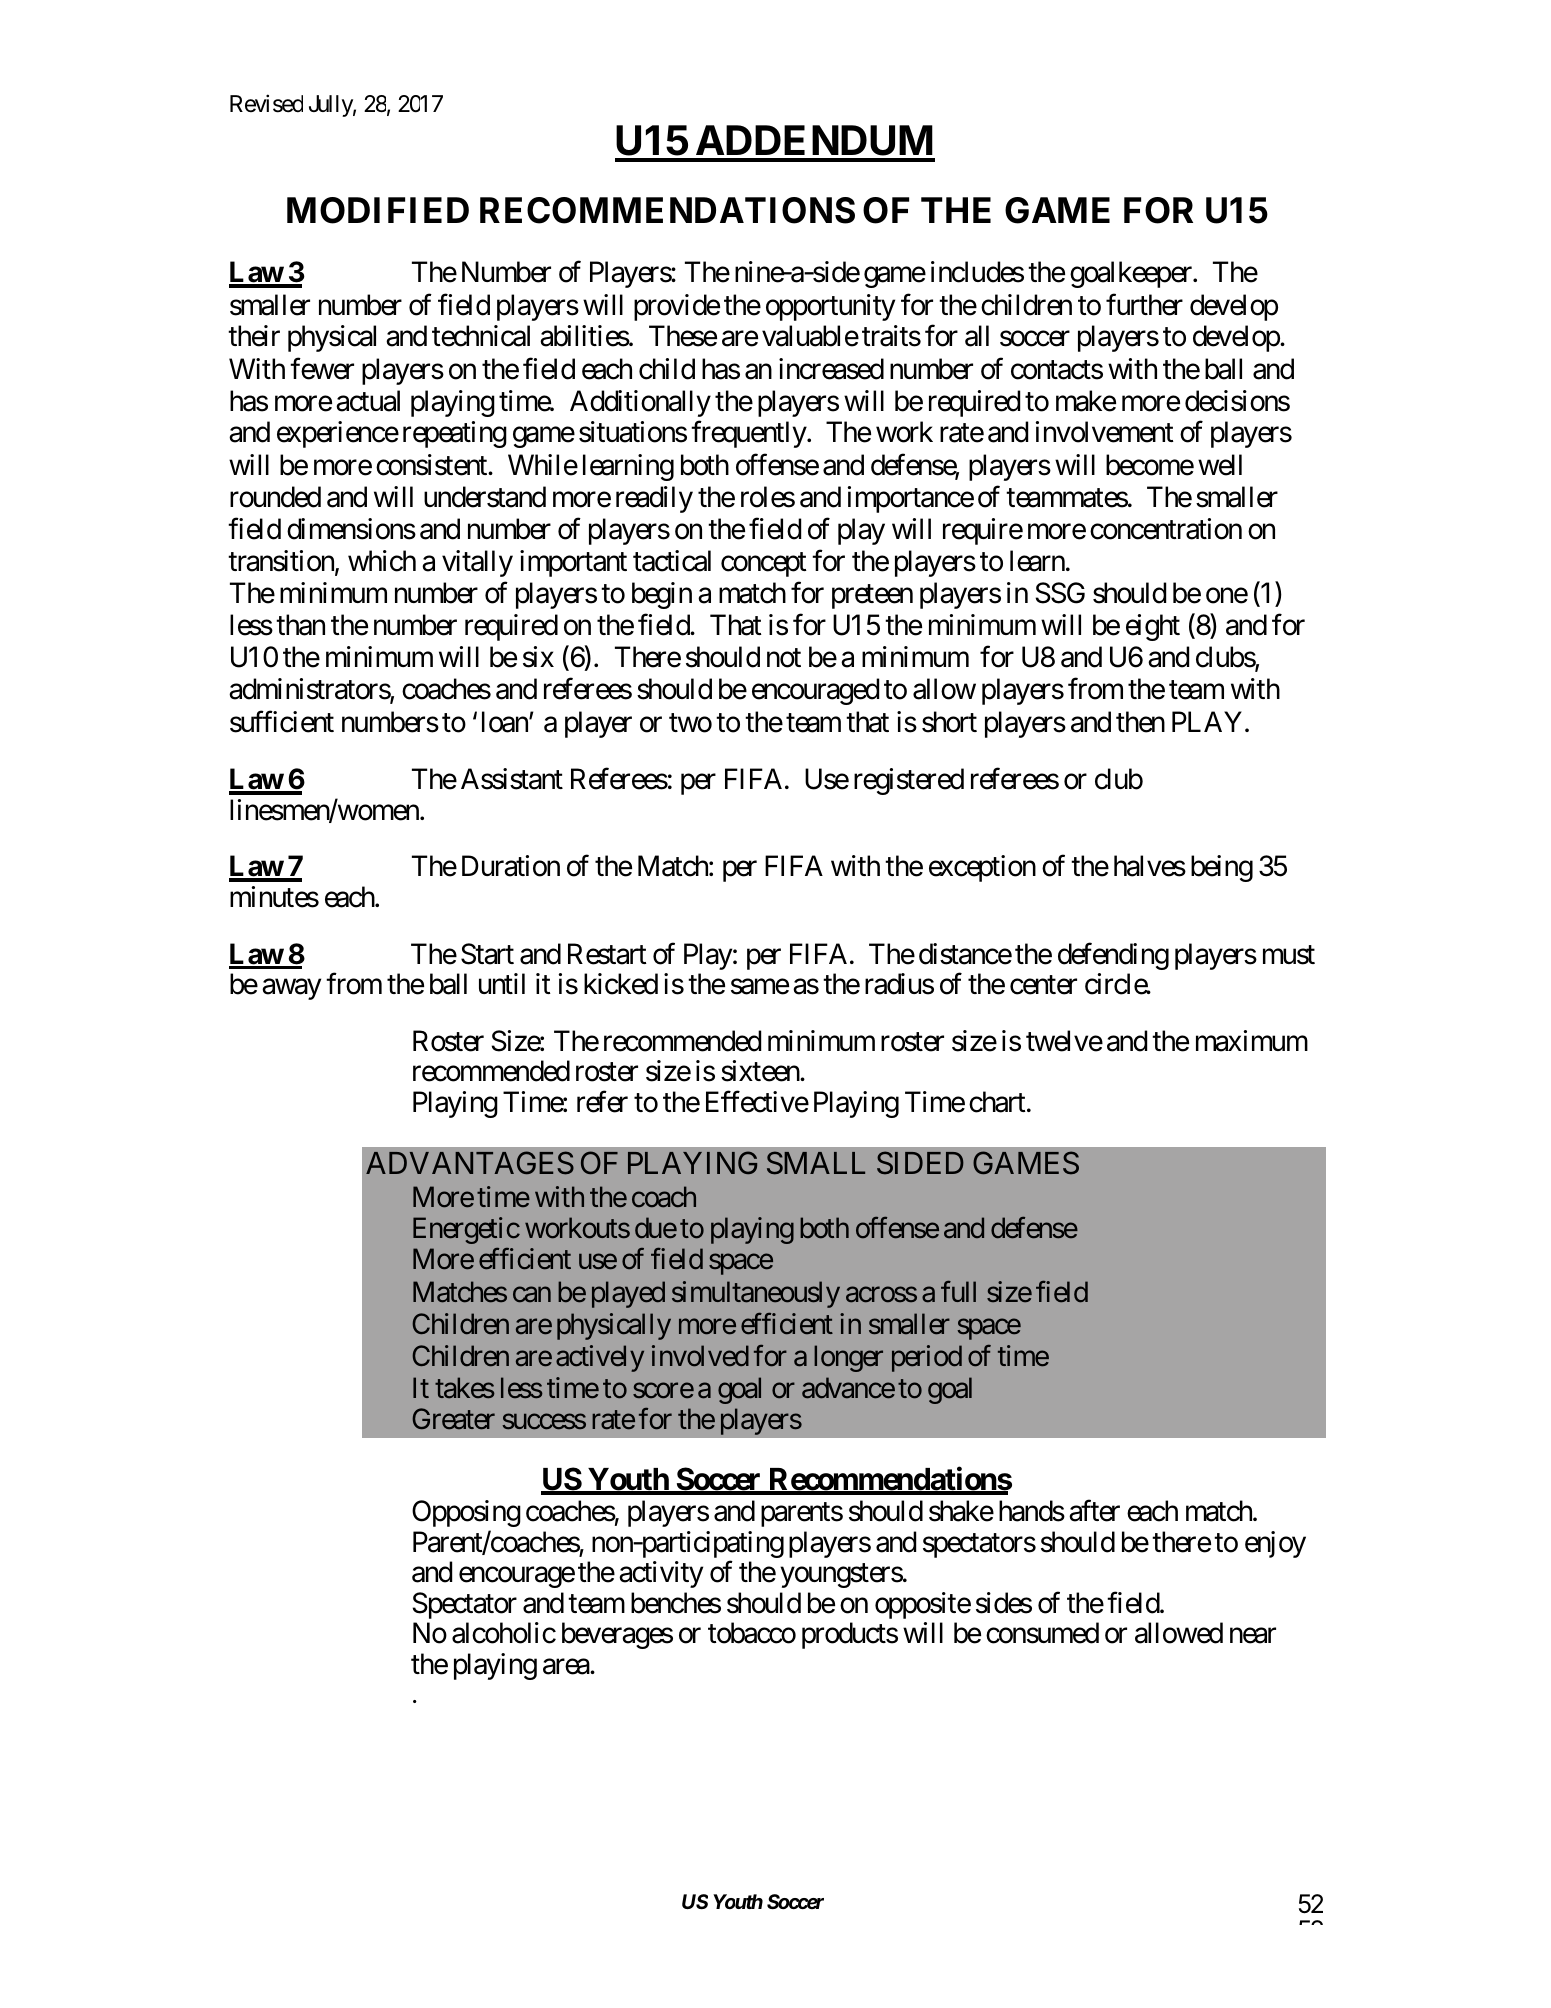  Describe the element at coordinates (1289, 955) in the screenshot. I see `must` at that location.
